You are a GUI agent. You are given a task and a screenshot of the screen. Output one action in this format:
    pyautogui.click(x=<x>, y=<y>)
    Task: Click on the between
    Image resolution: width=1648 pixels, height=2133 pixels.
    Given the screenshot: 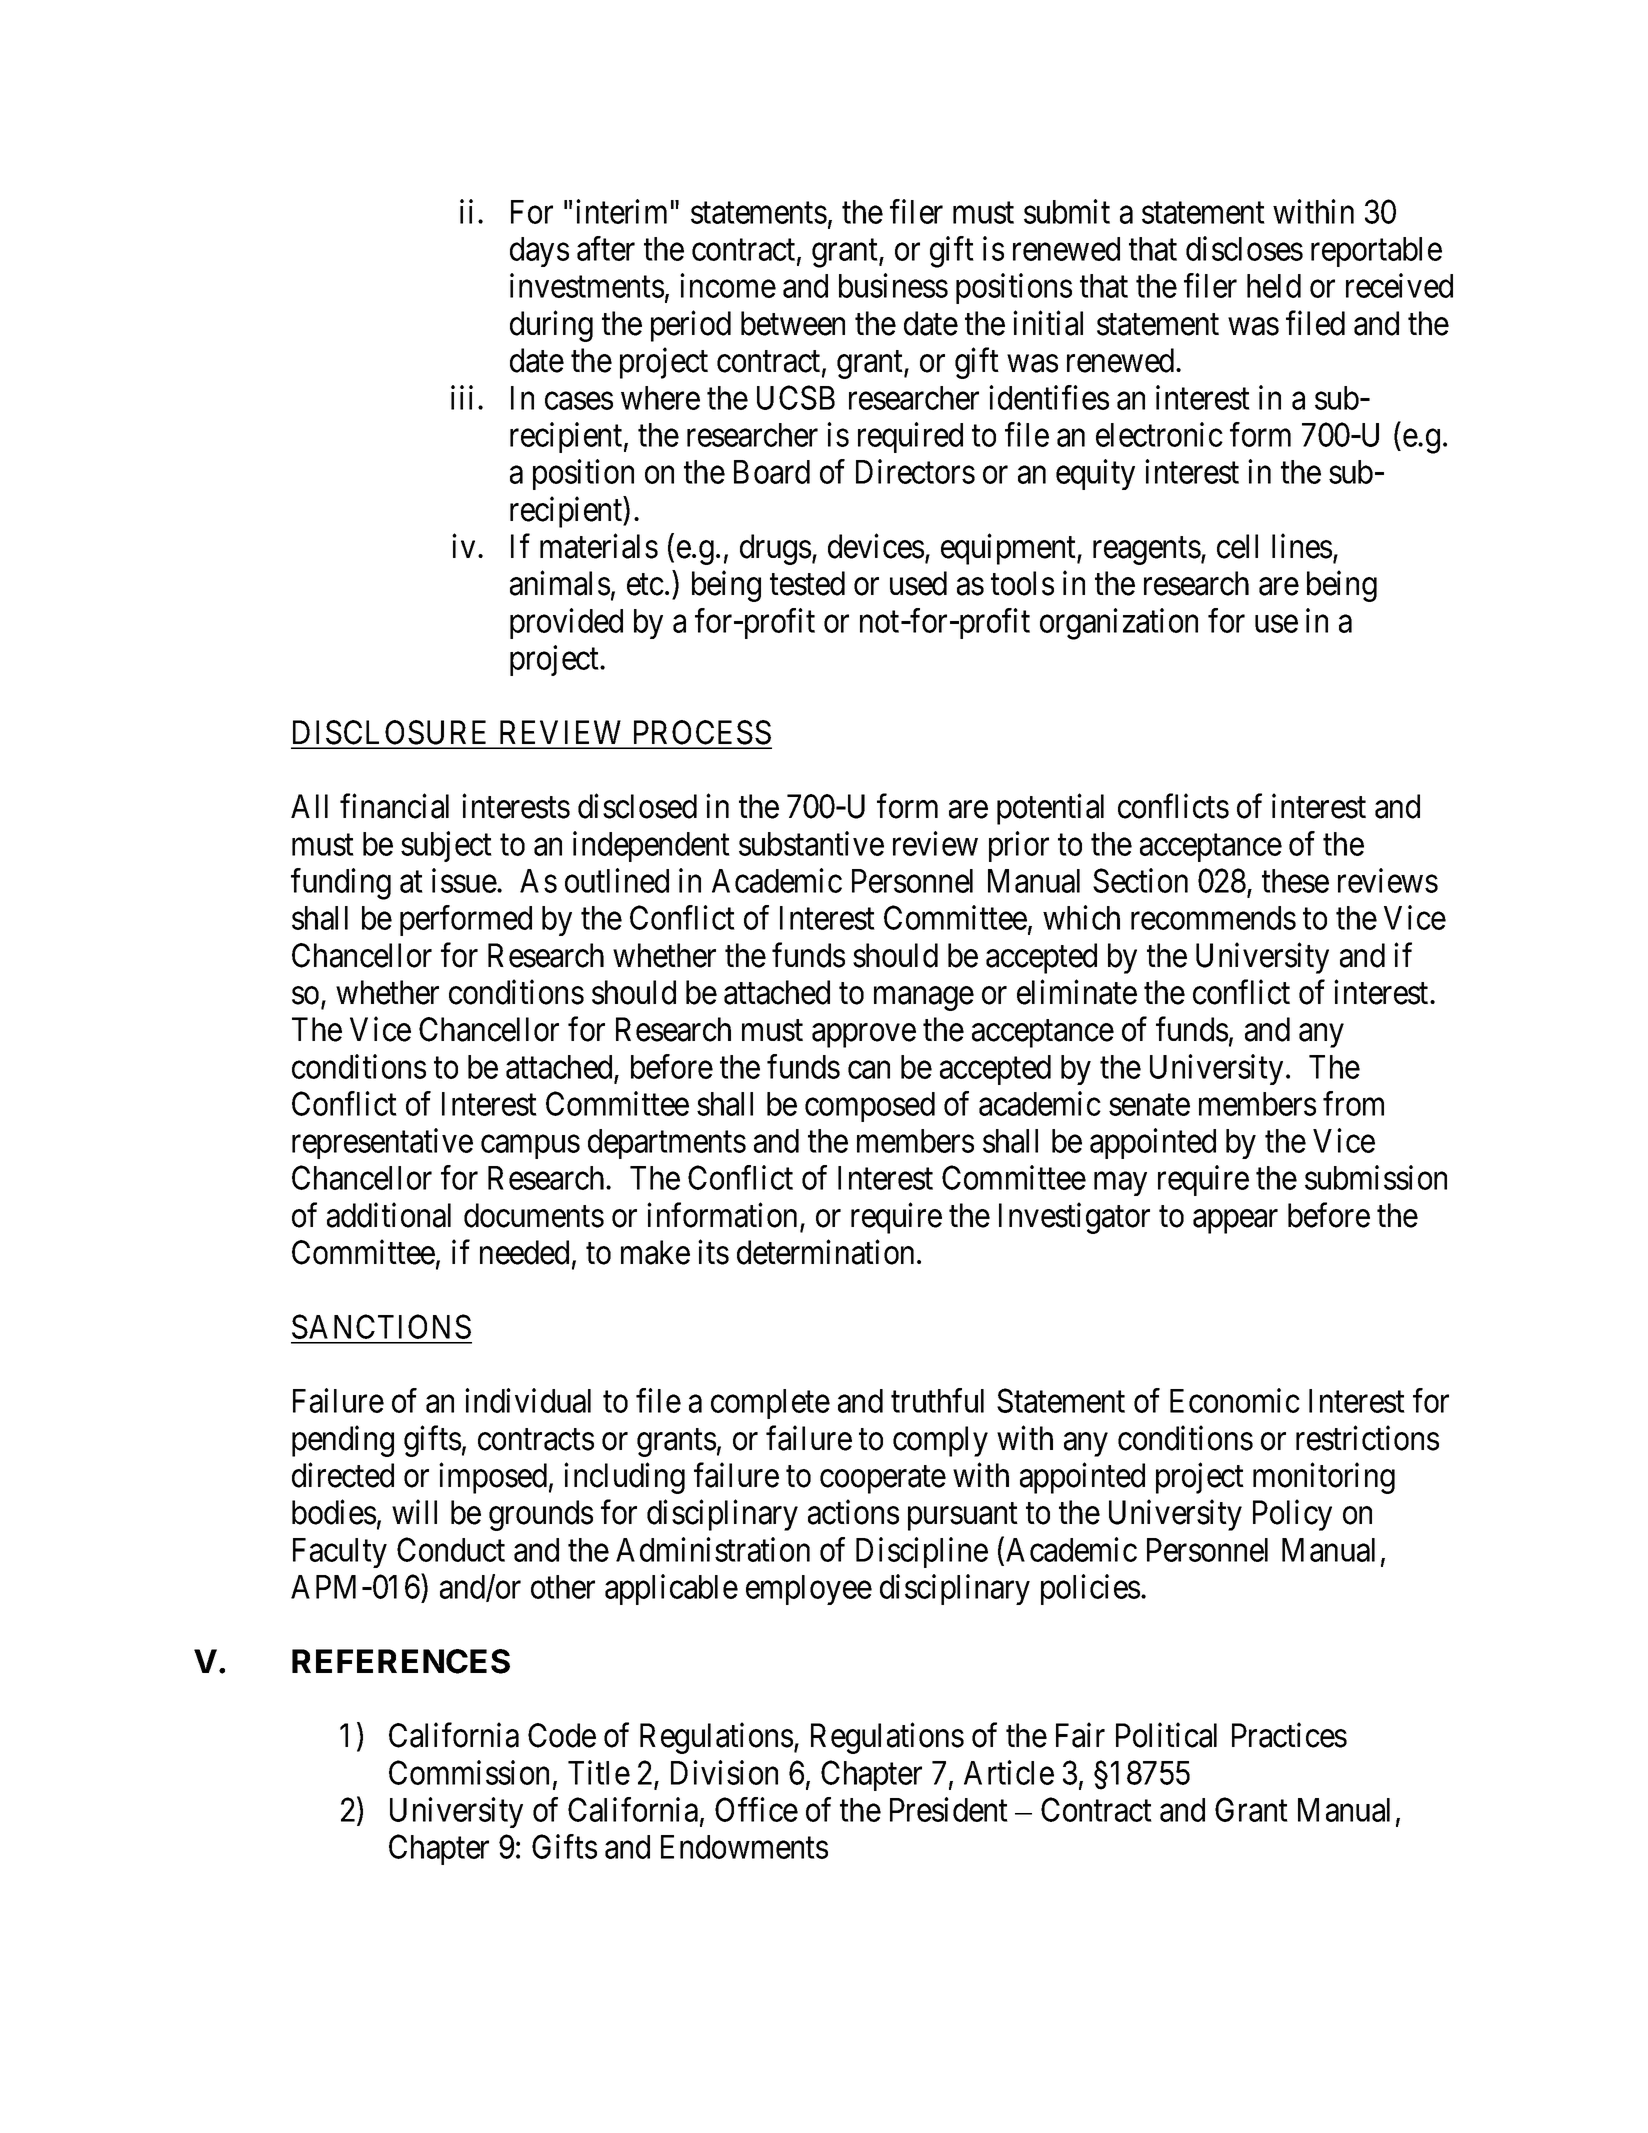 What is the action you would take?
    pyautogui.click(x=793, y=323)
